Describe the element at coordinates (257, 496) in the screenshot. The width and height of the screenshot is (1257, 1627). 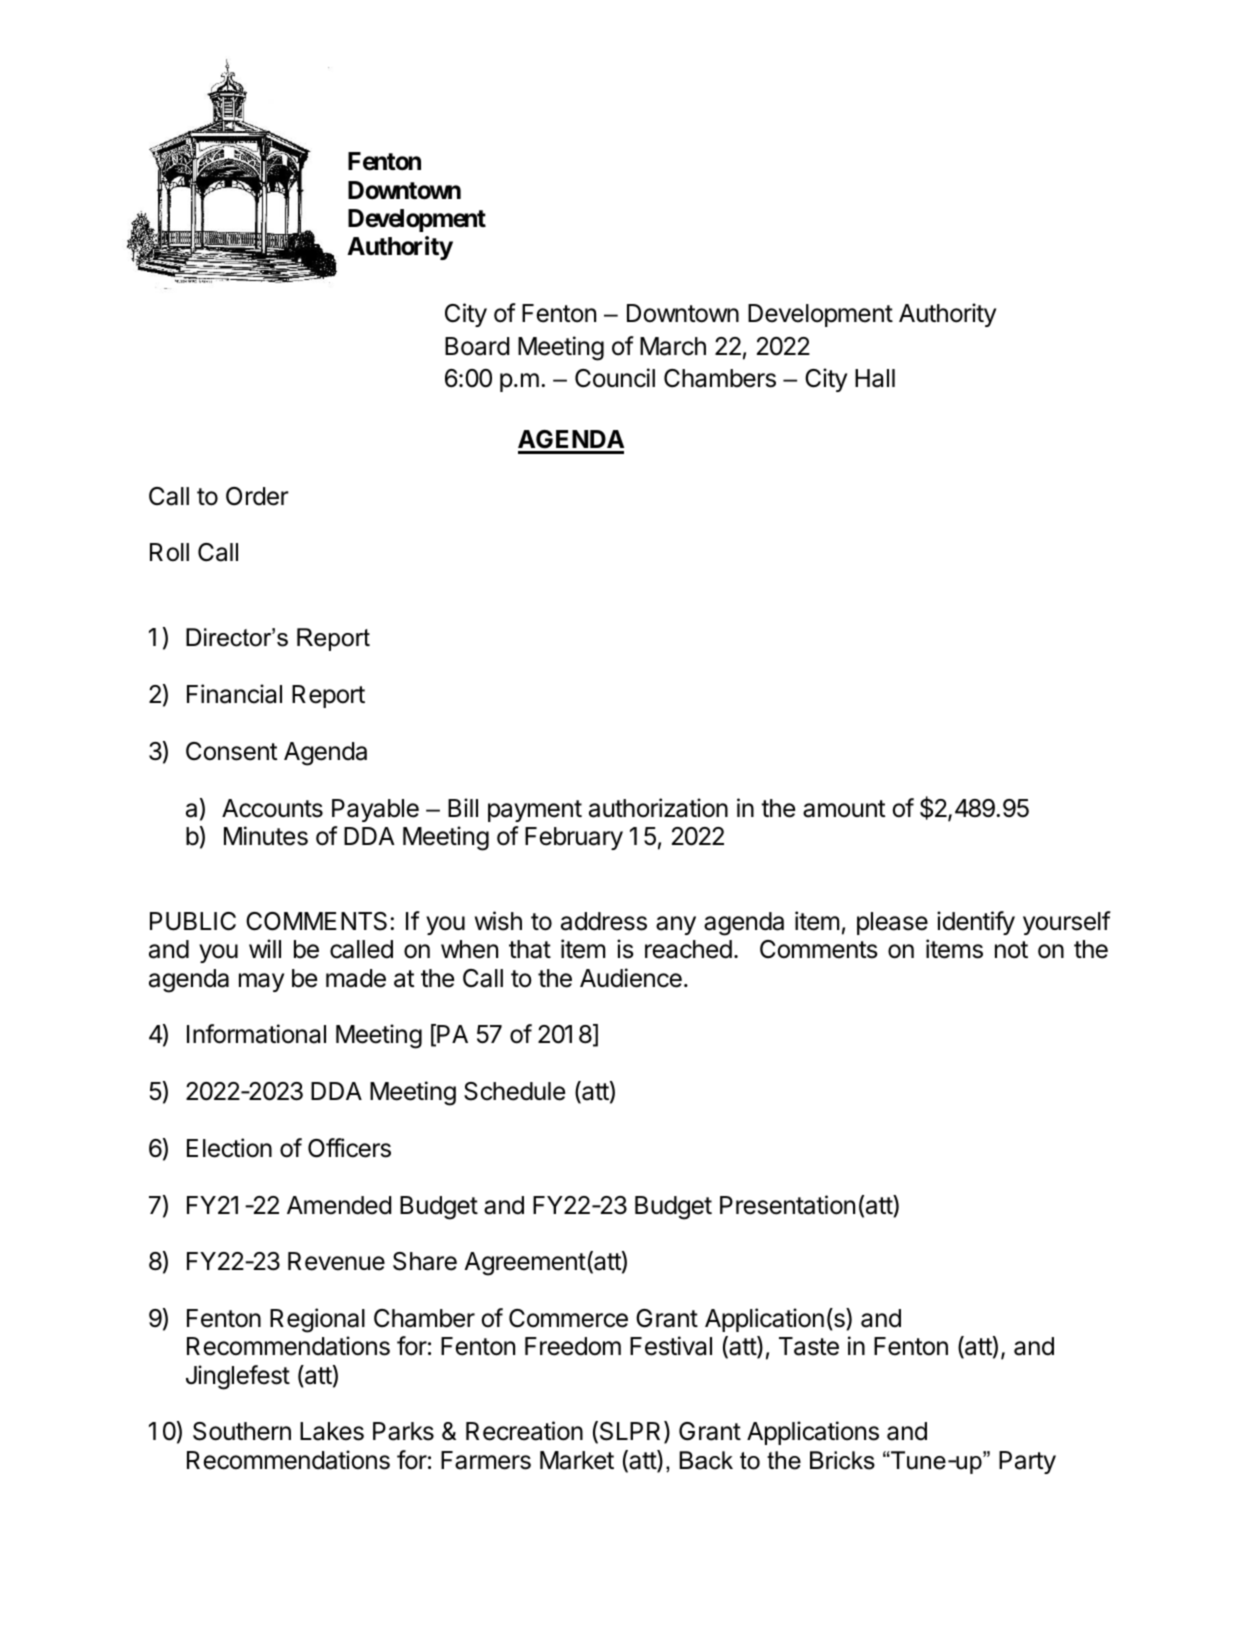
I see `Order` at that location.
